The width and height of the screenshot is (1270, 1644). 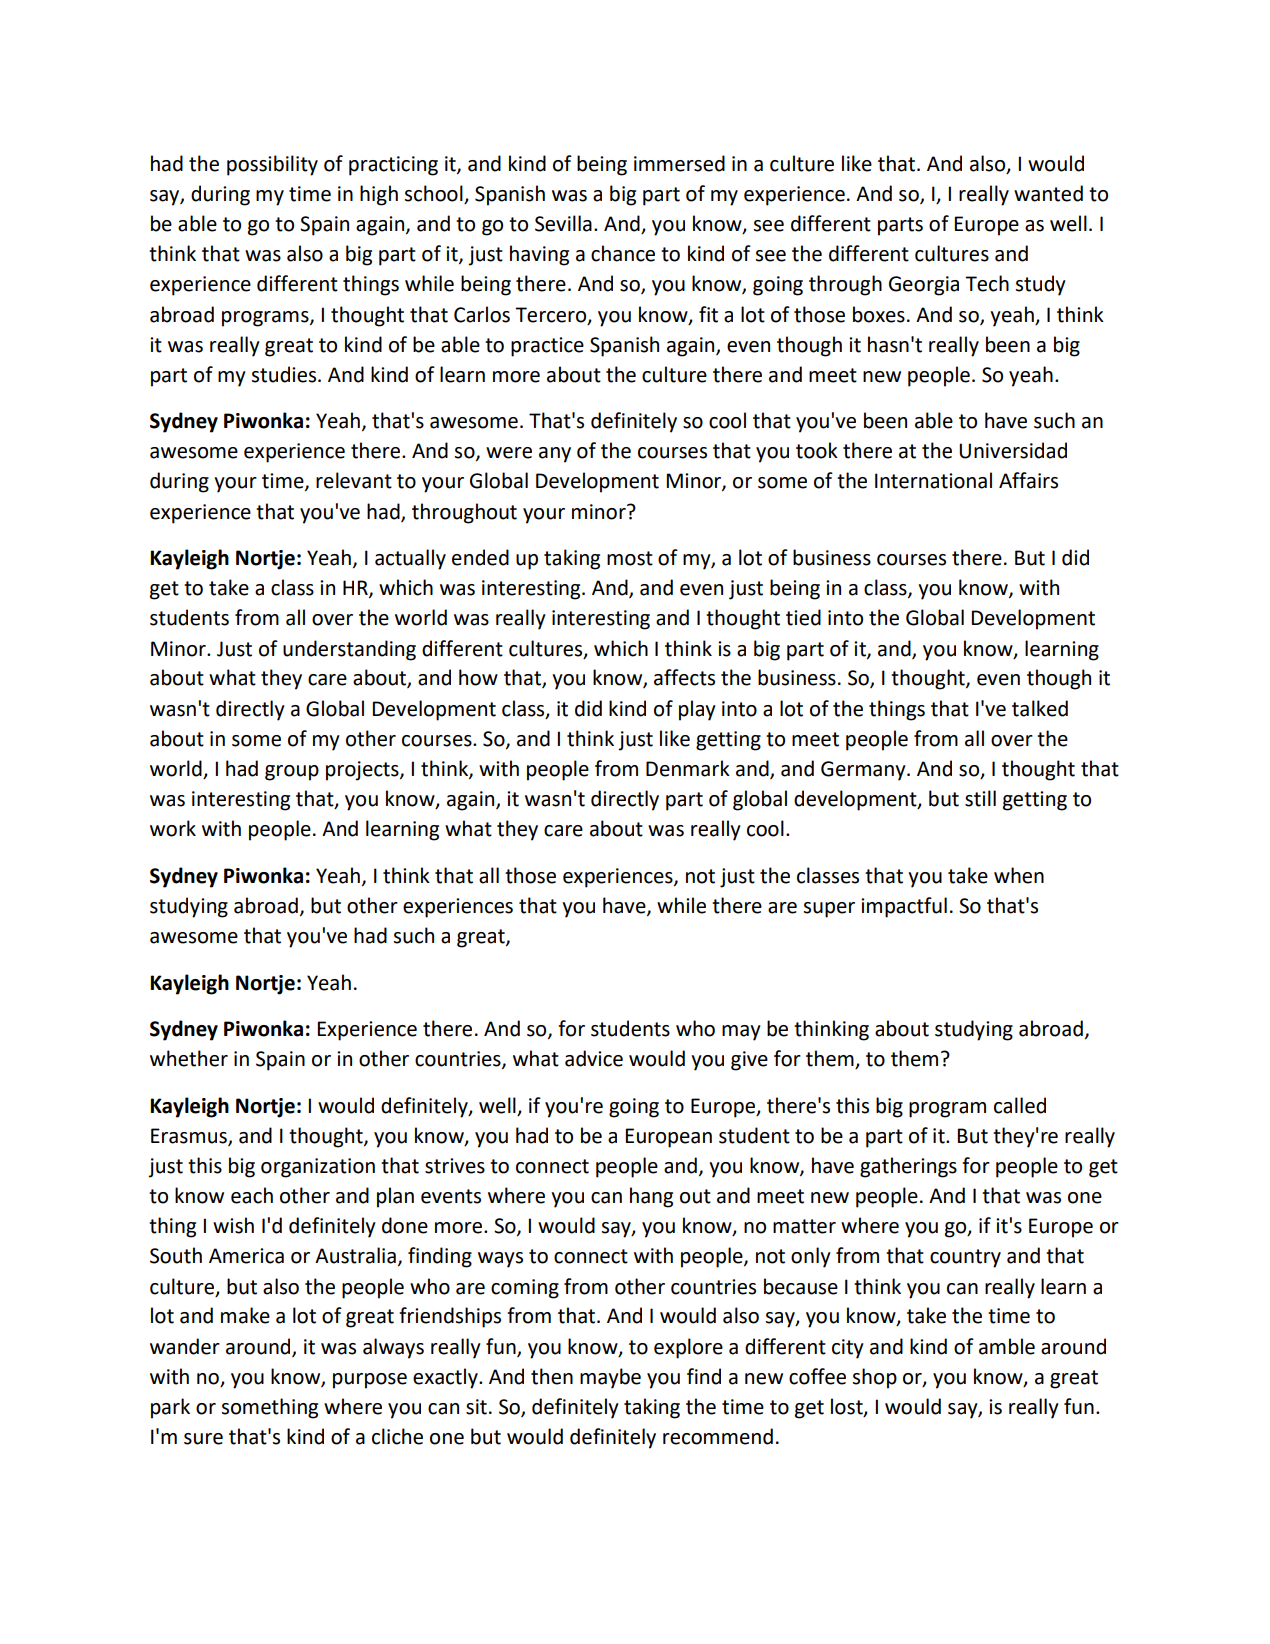 I want to click on wanted, so click(x=1048, y=193).
